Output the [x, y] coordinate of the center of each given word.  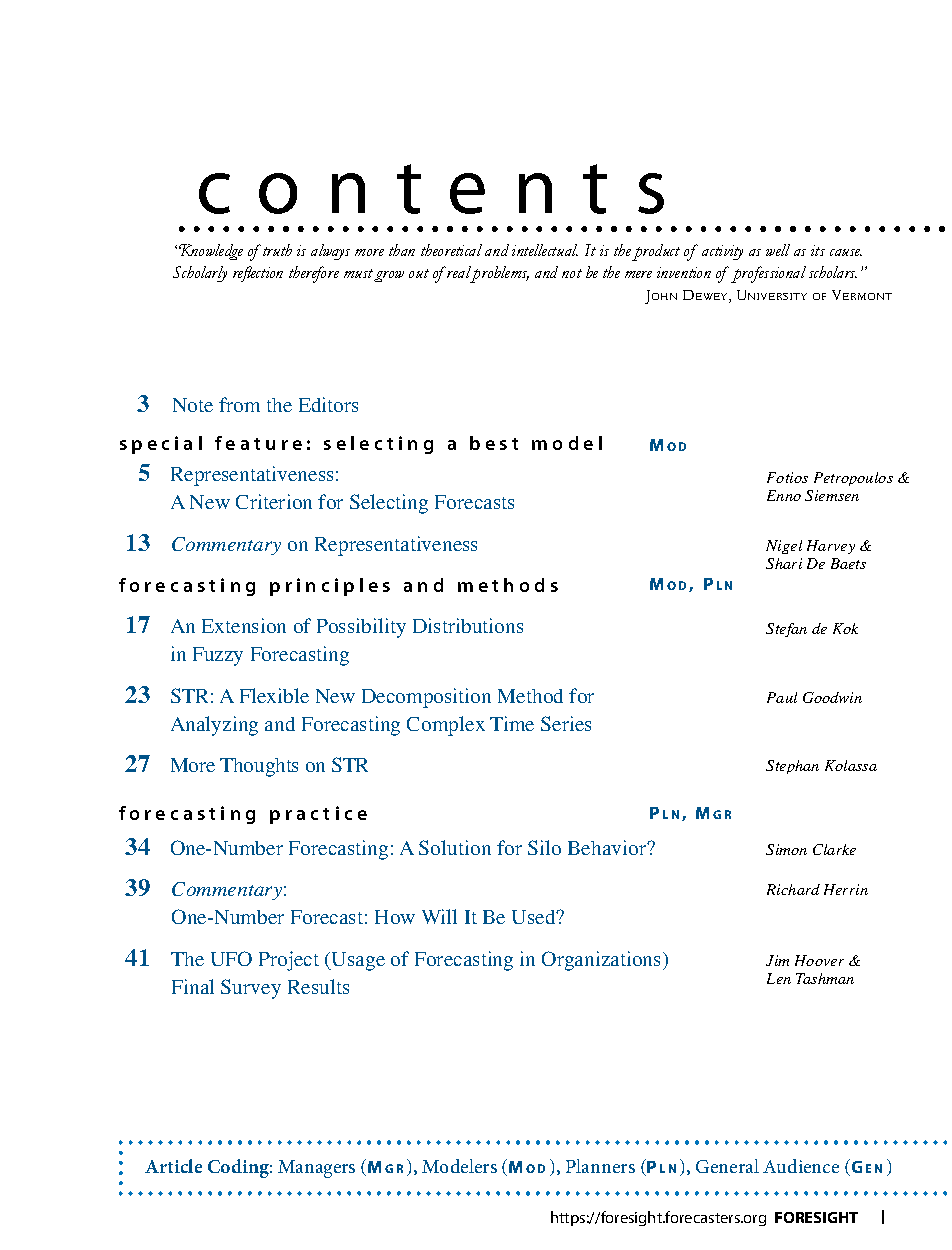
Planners [600, 1166]
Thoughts [259, 767]
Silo [544, 847]
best [494, 443]
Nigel [784, 547]
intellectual [545, 250]
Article [173, 1166]
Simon [786, 849]
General [727, 1166]
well [778, 250]
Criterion [274, 501]
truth [276, 250]
